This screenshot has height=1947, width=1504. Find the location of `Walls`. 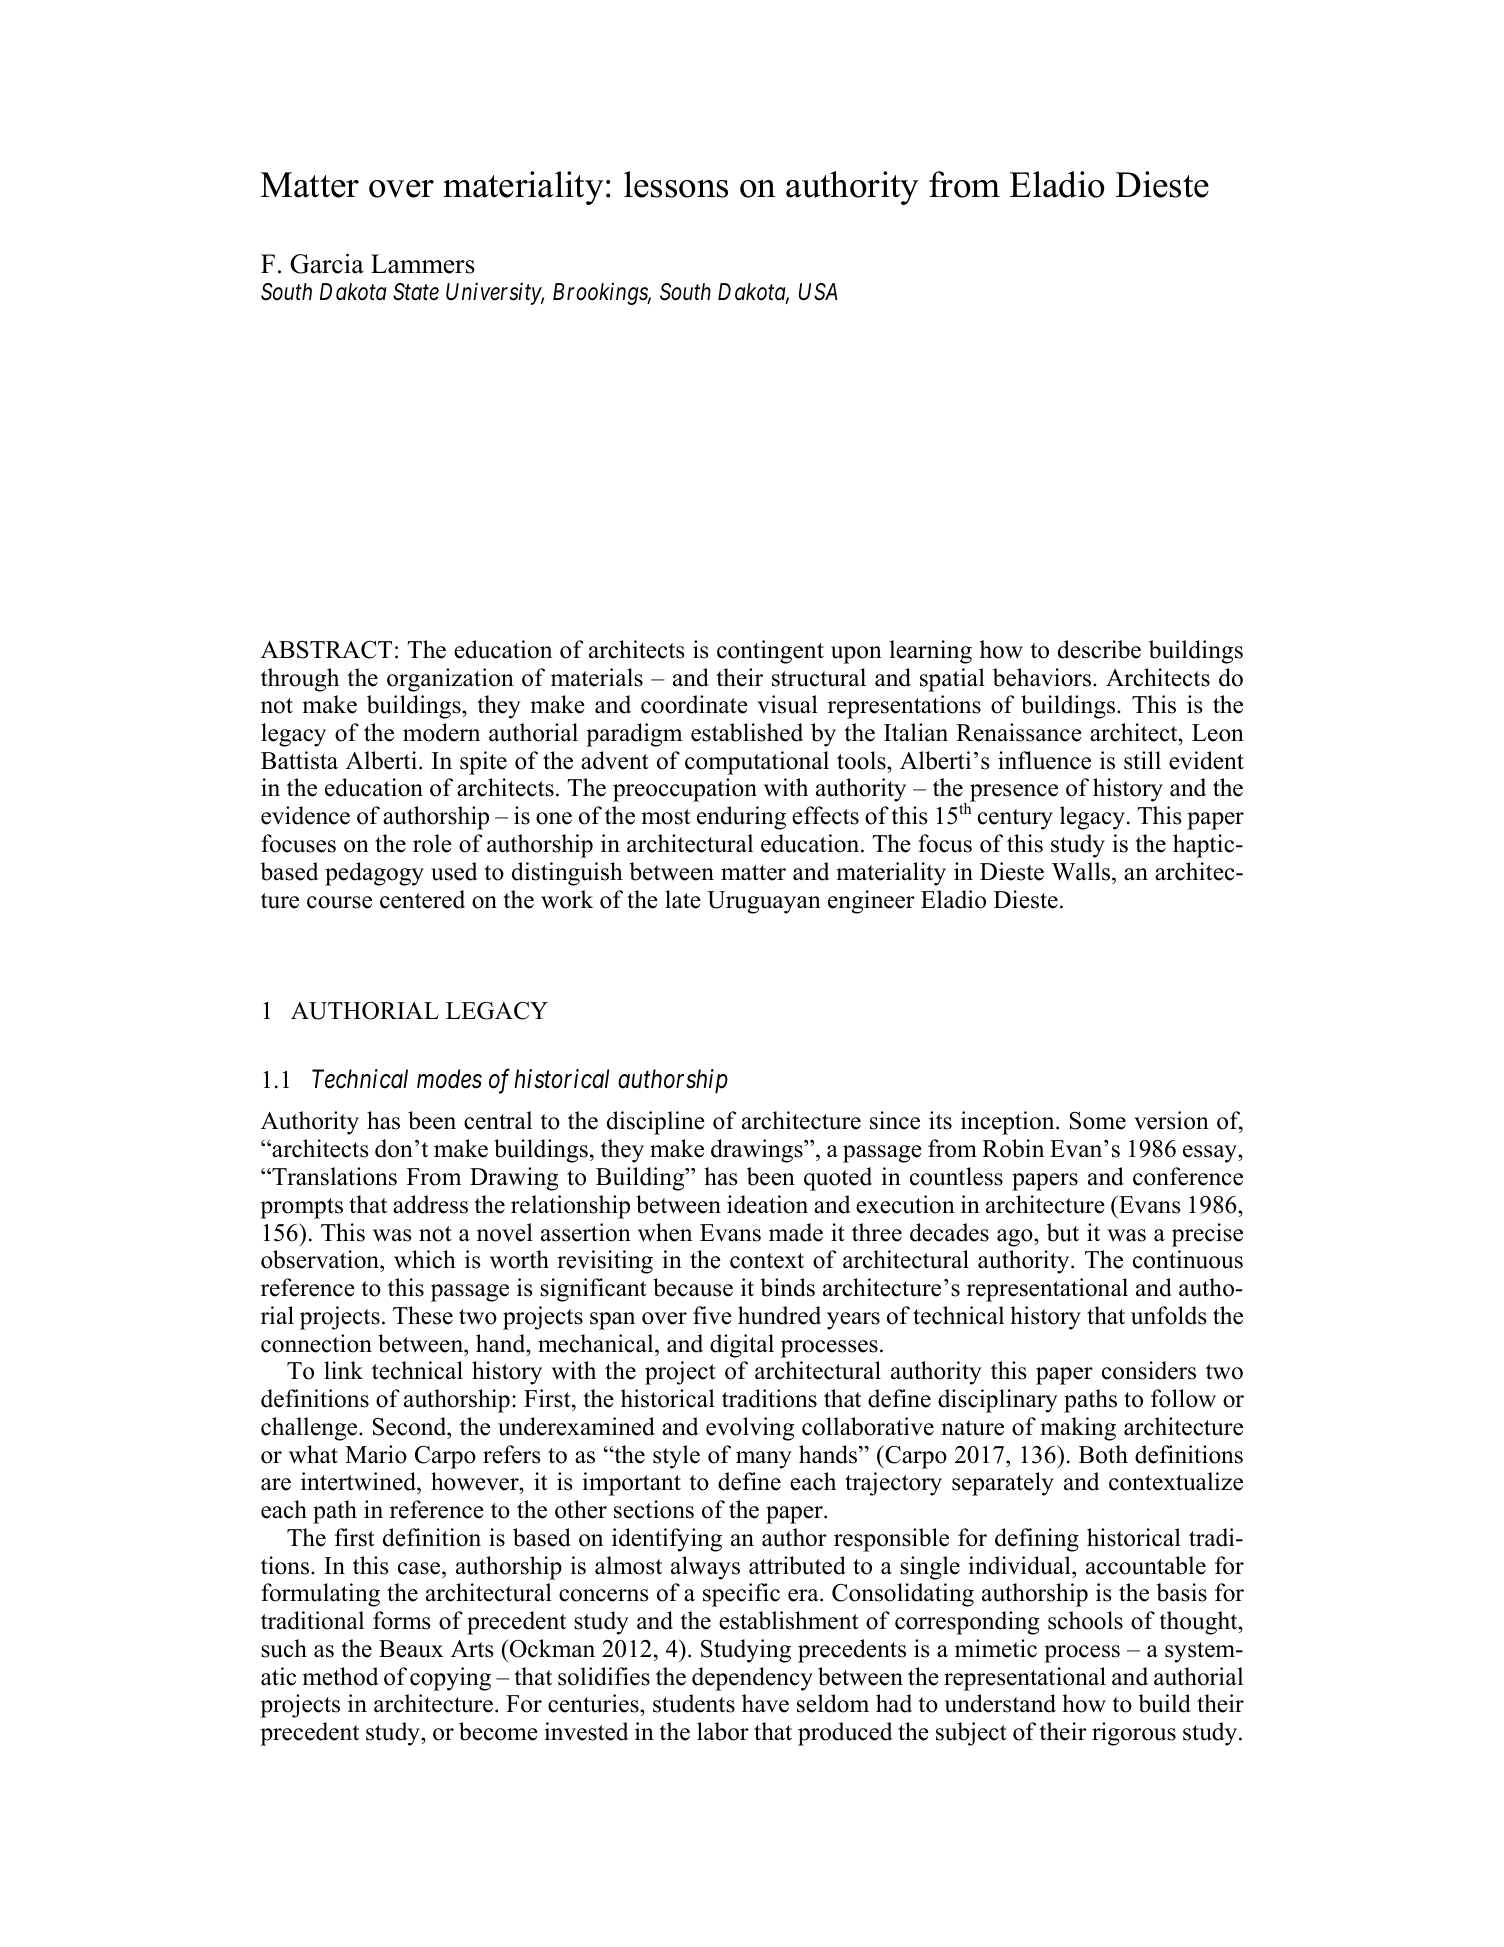

Walls is located at coordinates (1082, 871).
